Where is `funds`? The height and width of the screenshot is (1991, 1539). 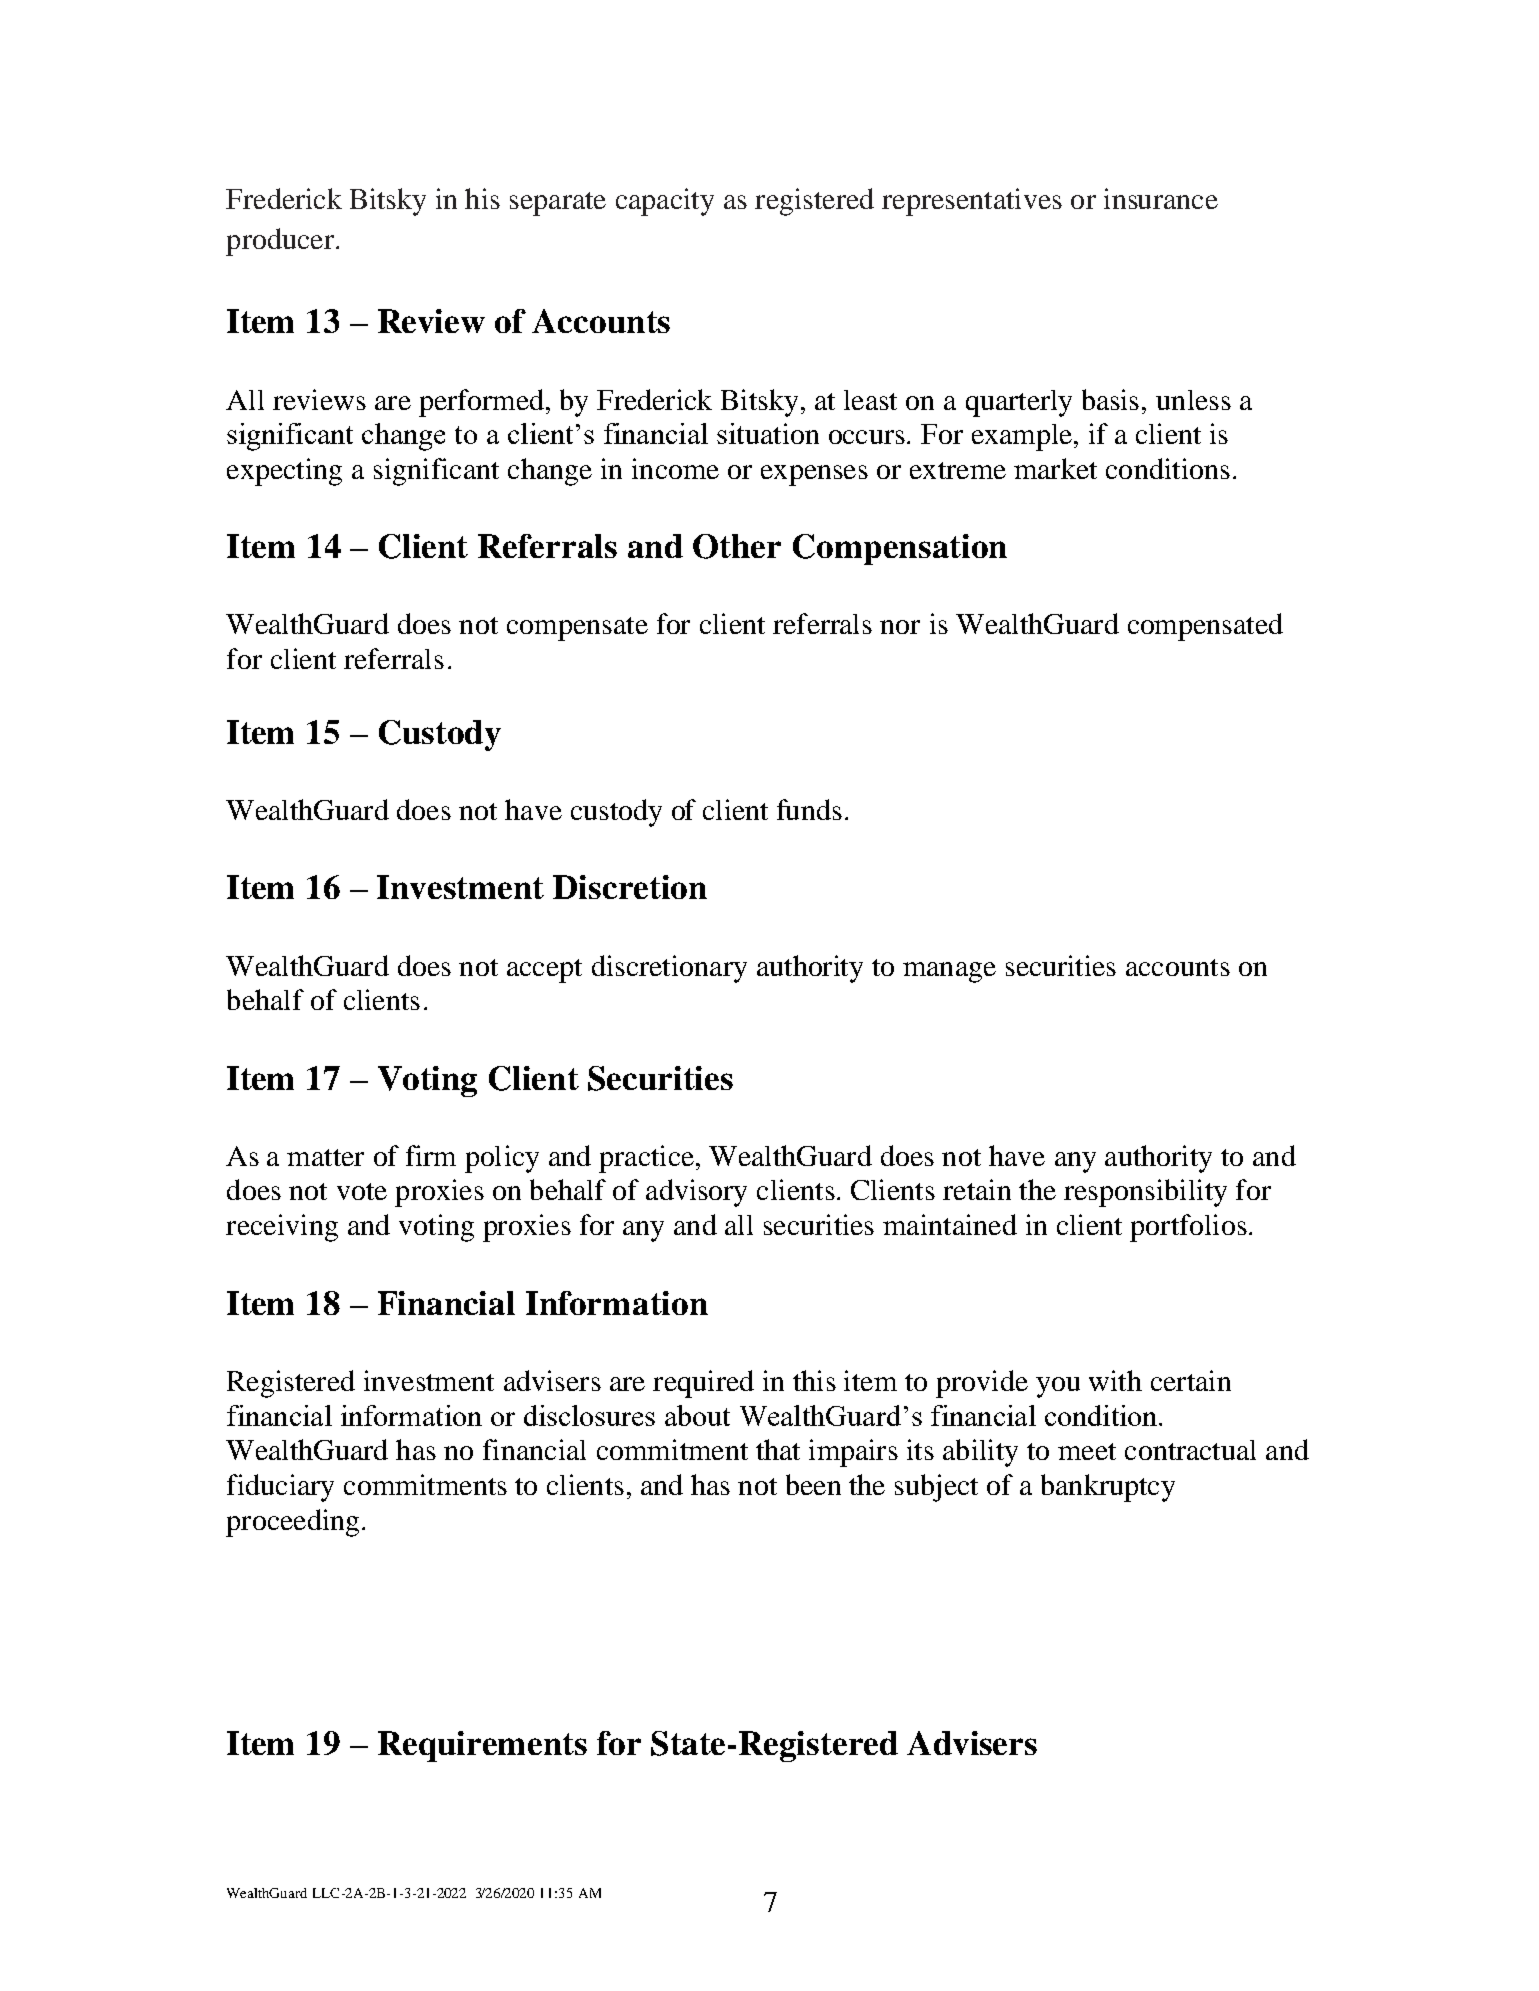 funds is located at coordinates (809, 809).
